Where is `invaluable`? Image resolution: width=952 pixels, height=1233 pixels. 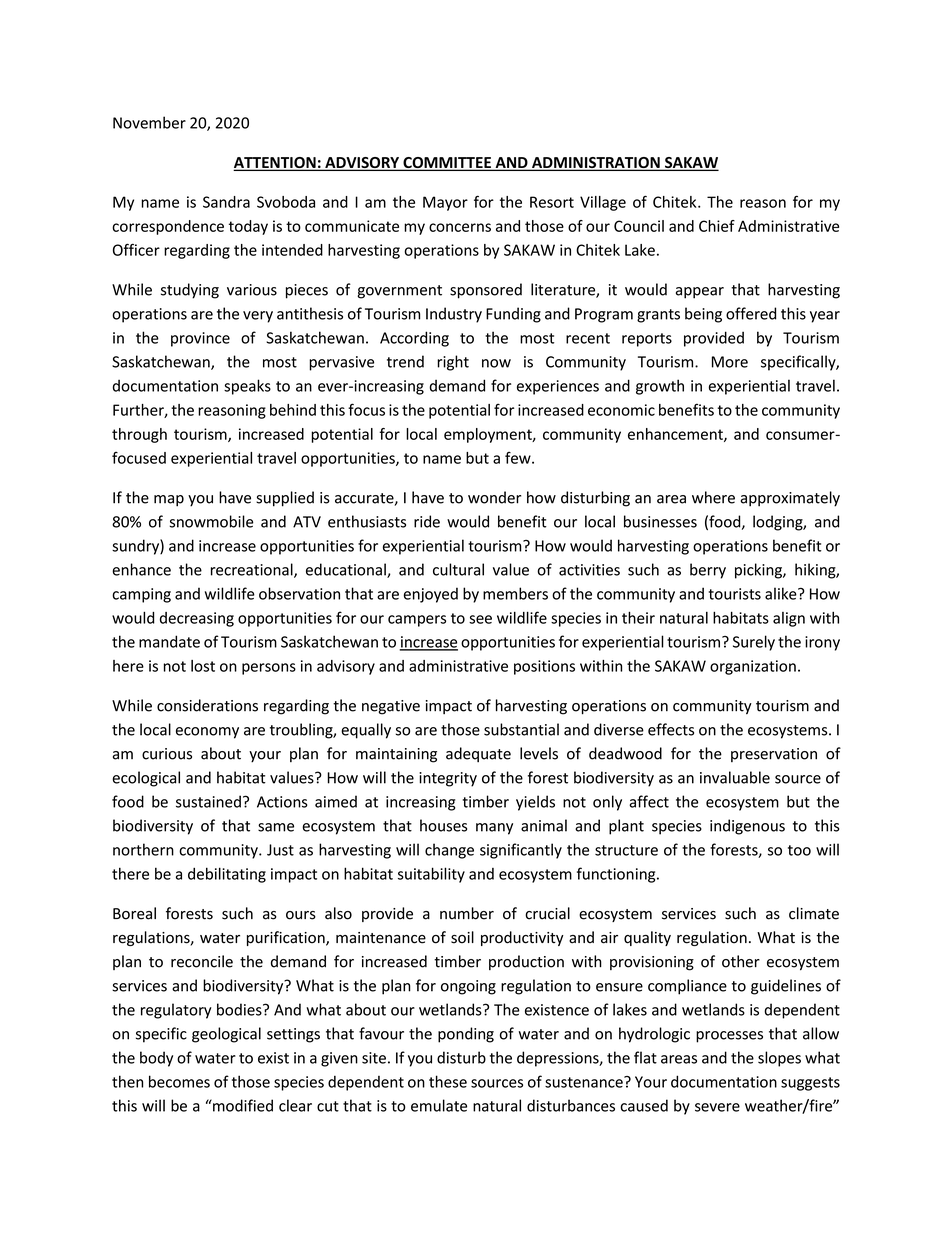 invaluable is located at coordinates (735, 777).
